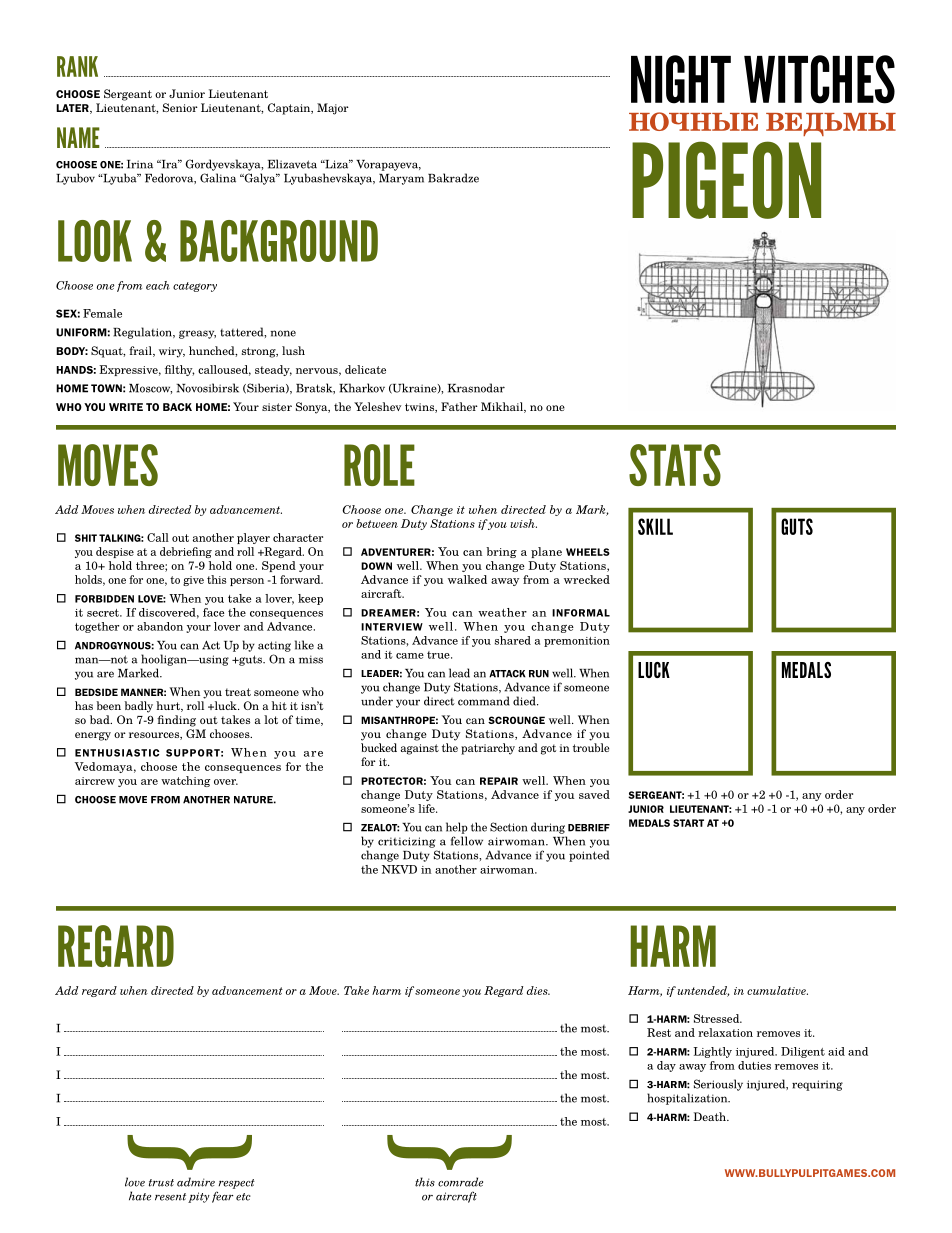 Image resolution: width=952 pixels, height=1233 pixels. I want to click on Senior, so click(180, 107).
